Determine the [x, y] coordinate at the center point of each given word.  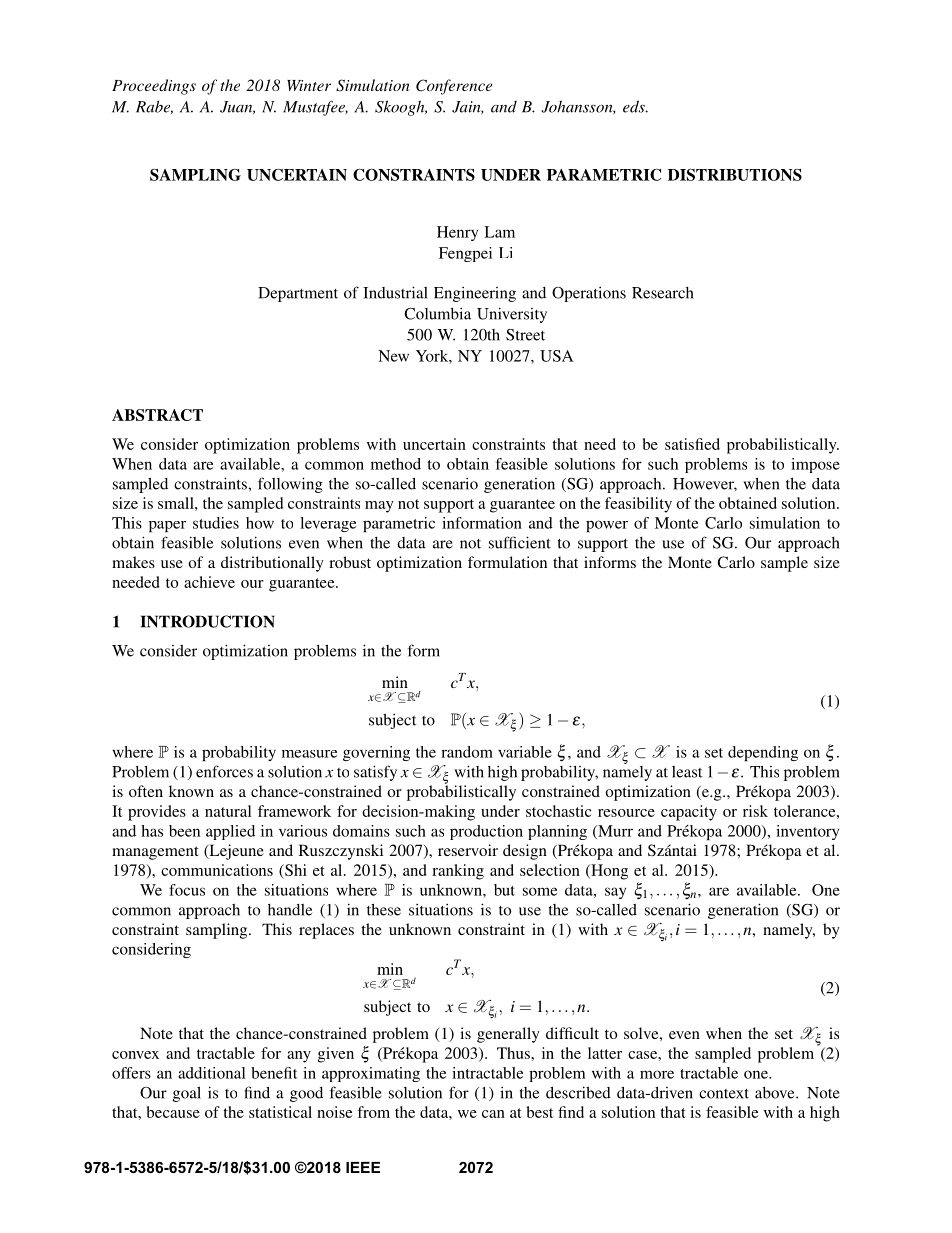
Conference [454, 87]
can [493, 1114]
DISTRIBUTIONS [735, 175]
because [173, 1112]
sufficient [520, 542]
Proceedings [154, 87]
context [724, 1094]
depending [763, 753]
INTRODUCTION [208, 621]
